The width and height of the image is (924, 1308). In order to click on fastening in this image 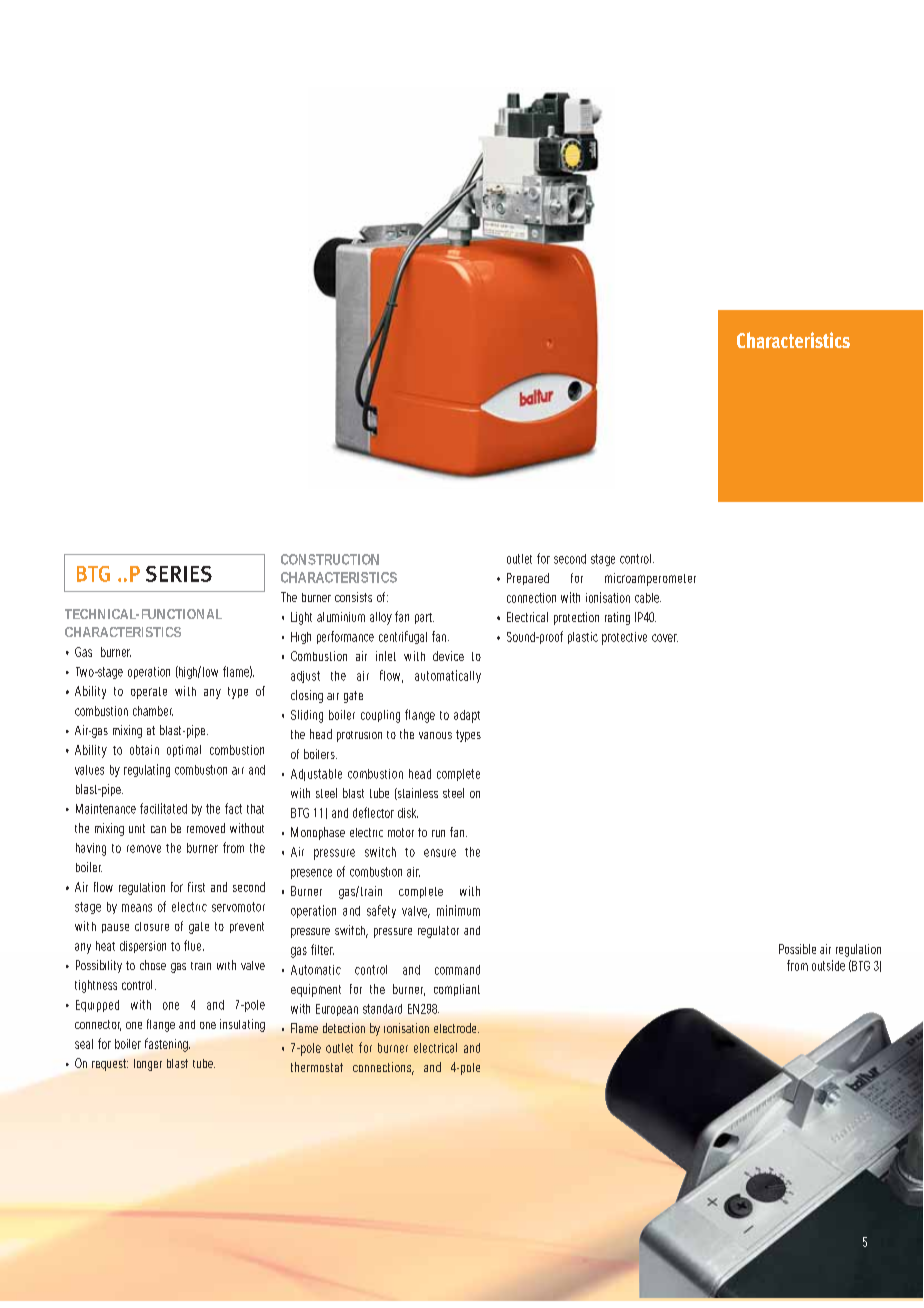, I will do `click(167, 1045)`.
